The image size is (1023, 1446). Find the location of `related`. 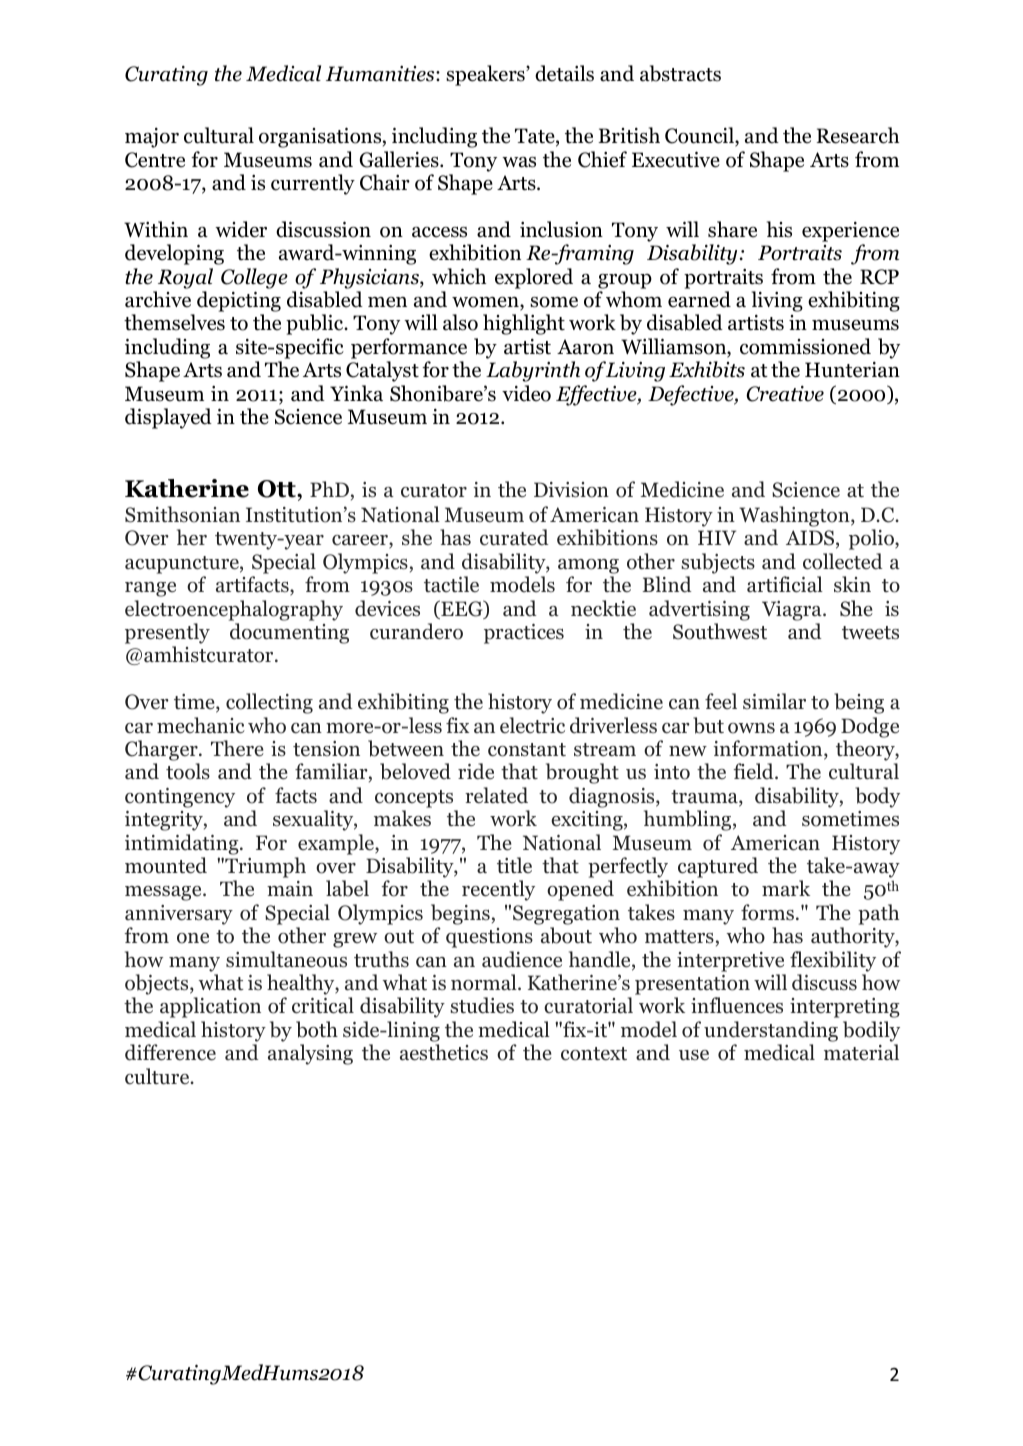

related is located at coordinates (496, 795).
